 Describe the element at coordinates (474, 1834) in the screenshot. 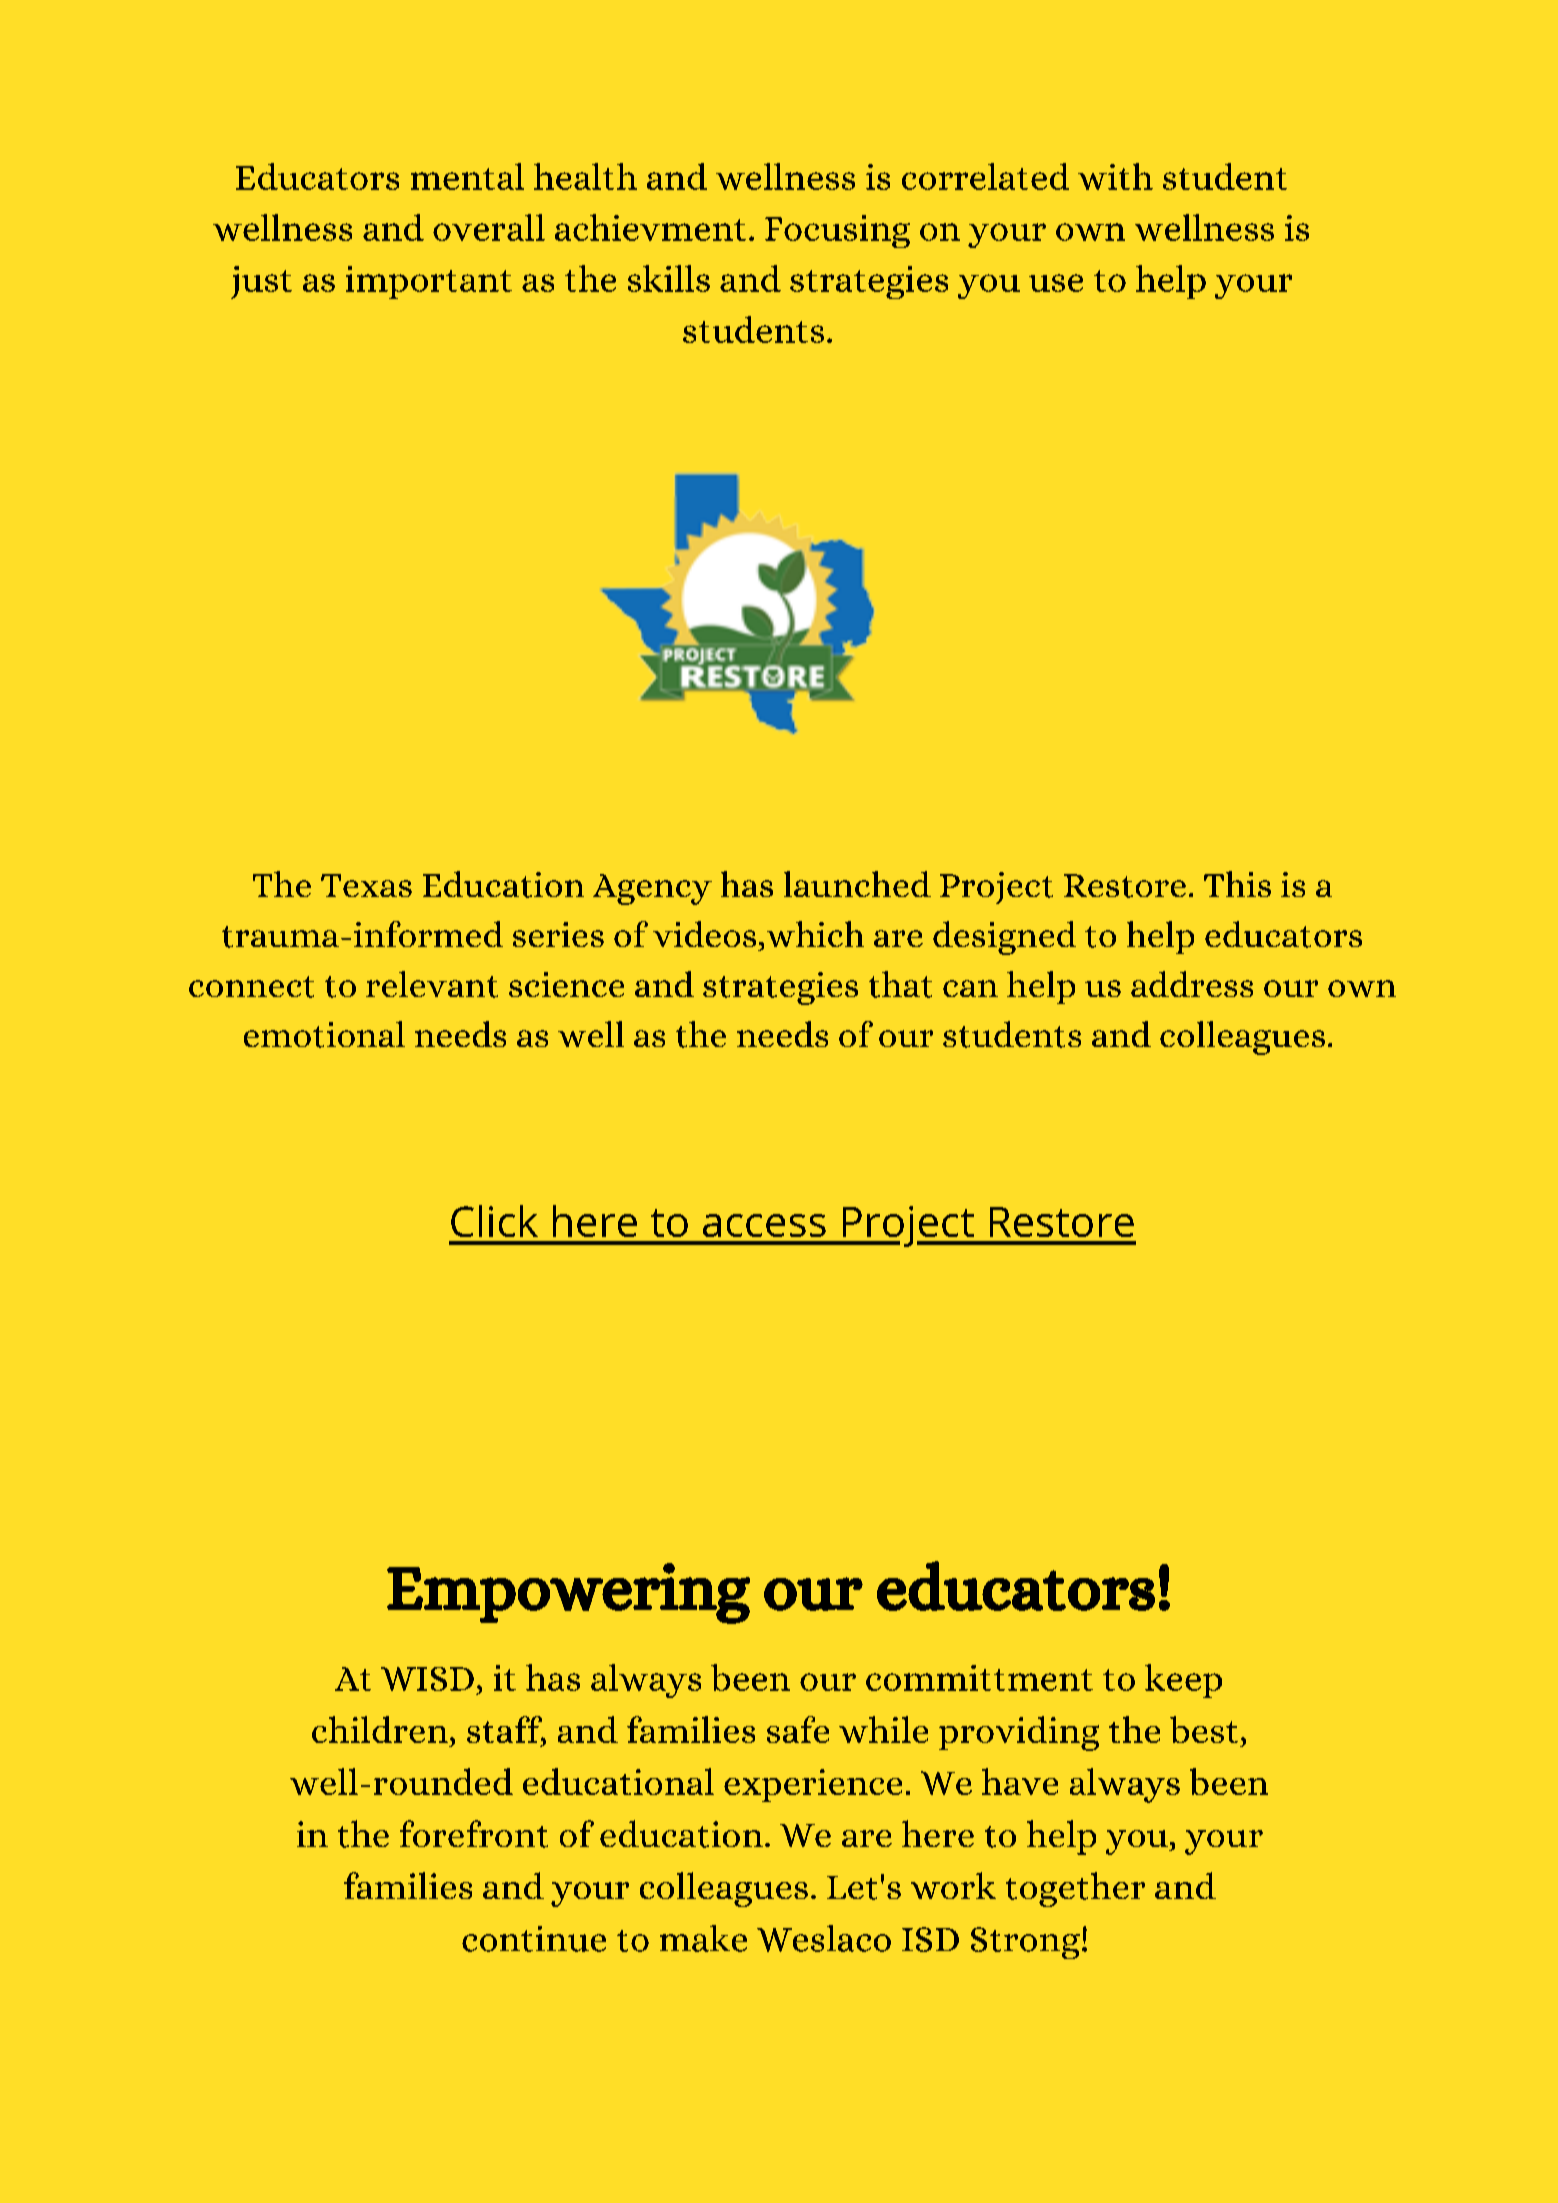

I see `forefront` at that location.
